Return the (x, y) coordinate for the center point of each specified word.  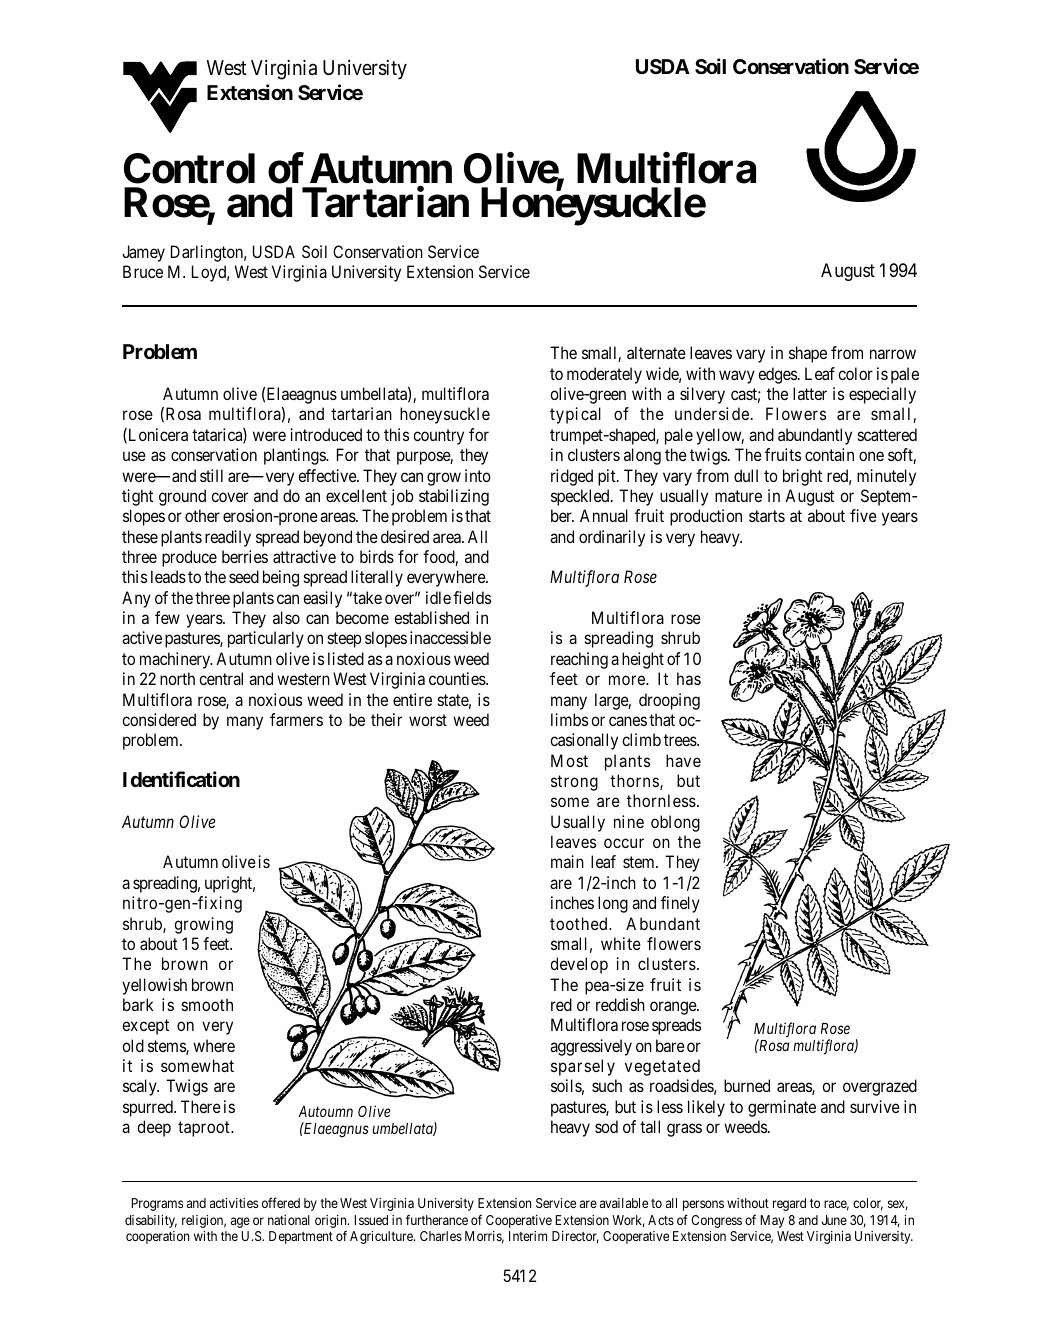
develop (579, 965)
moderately (604, 375)
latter (810, 393)
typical (575, 415)
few (167, 617)
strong (574, 783)
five (863, 515)
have (683, 760)
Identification (181, 779)
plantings (295, 456)
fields (472, 597)
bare (670, 1045)
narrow (893, 354)
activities (234, 1203)
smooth (207, 1004)
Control (189, 168)
